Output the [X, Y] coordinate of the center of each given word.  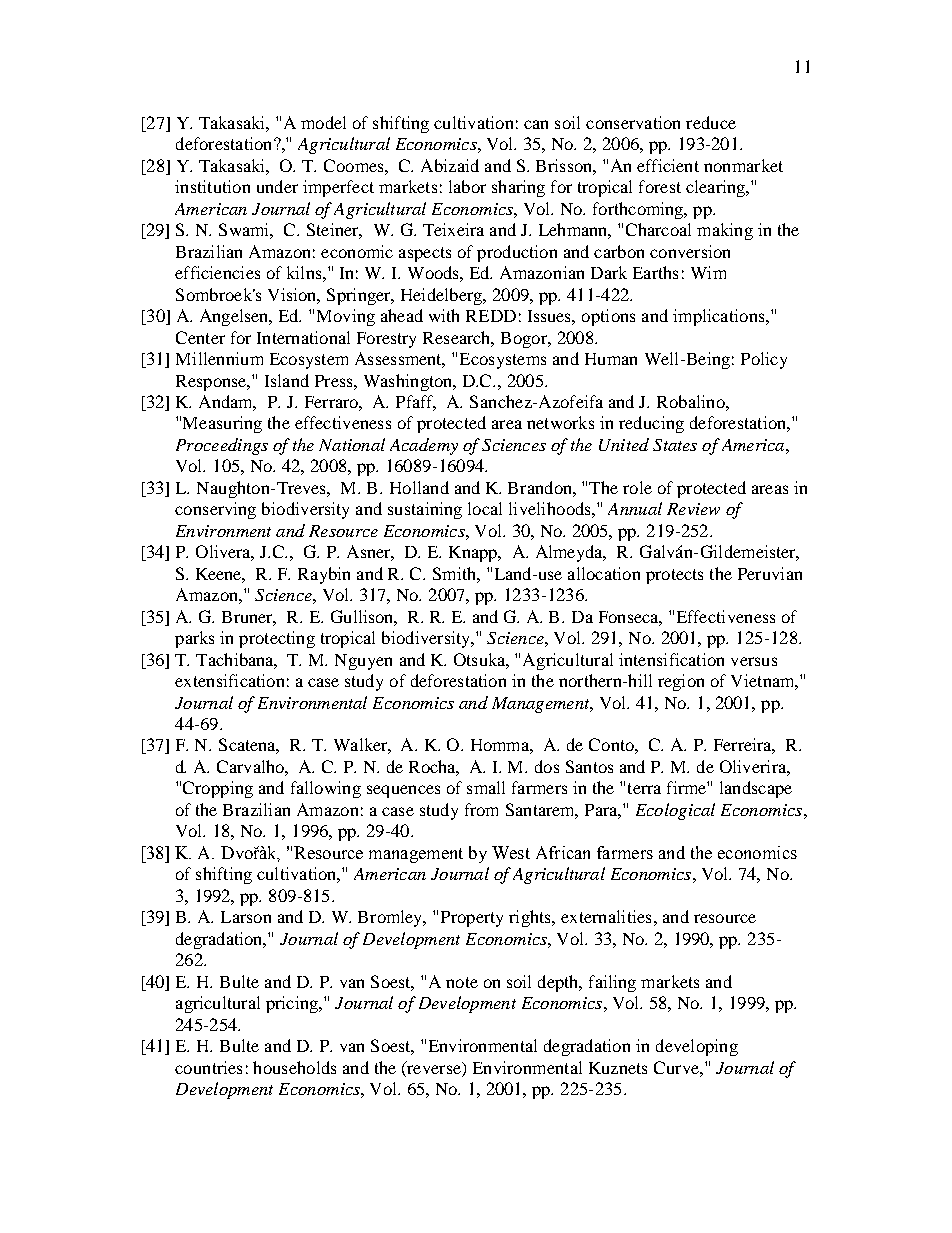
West [511, 852]
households [294, 1067]
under [277, 186]
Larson [246, 917]
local [485, 508]
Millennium [219, 358]
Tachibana [236, 660]
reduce [711, 122]
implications [720, 317]
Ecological [675, 811]
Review [693, 509]
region [681, 682]
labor [467, 186]
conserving [215, 510]
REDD [491, 316]
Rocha [434, 768]
